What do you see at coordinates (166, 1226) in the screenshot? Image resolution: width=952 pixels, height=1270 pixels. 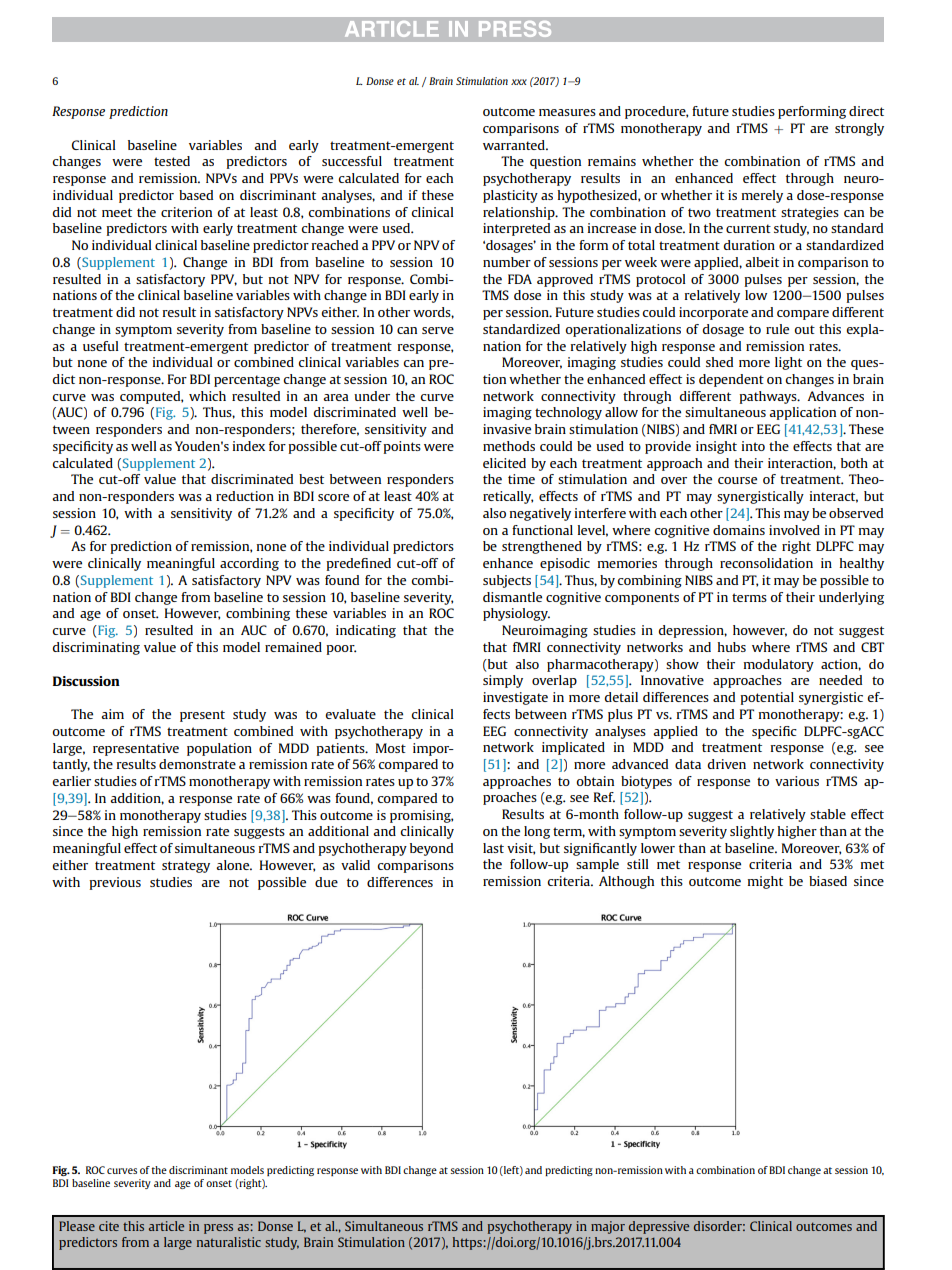 I see `article` at bounding box center [166, 1226].
